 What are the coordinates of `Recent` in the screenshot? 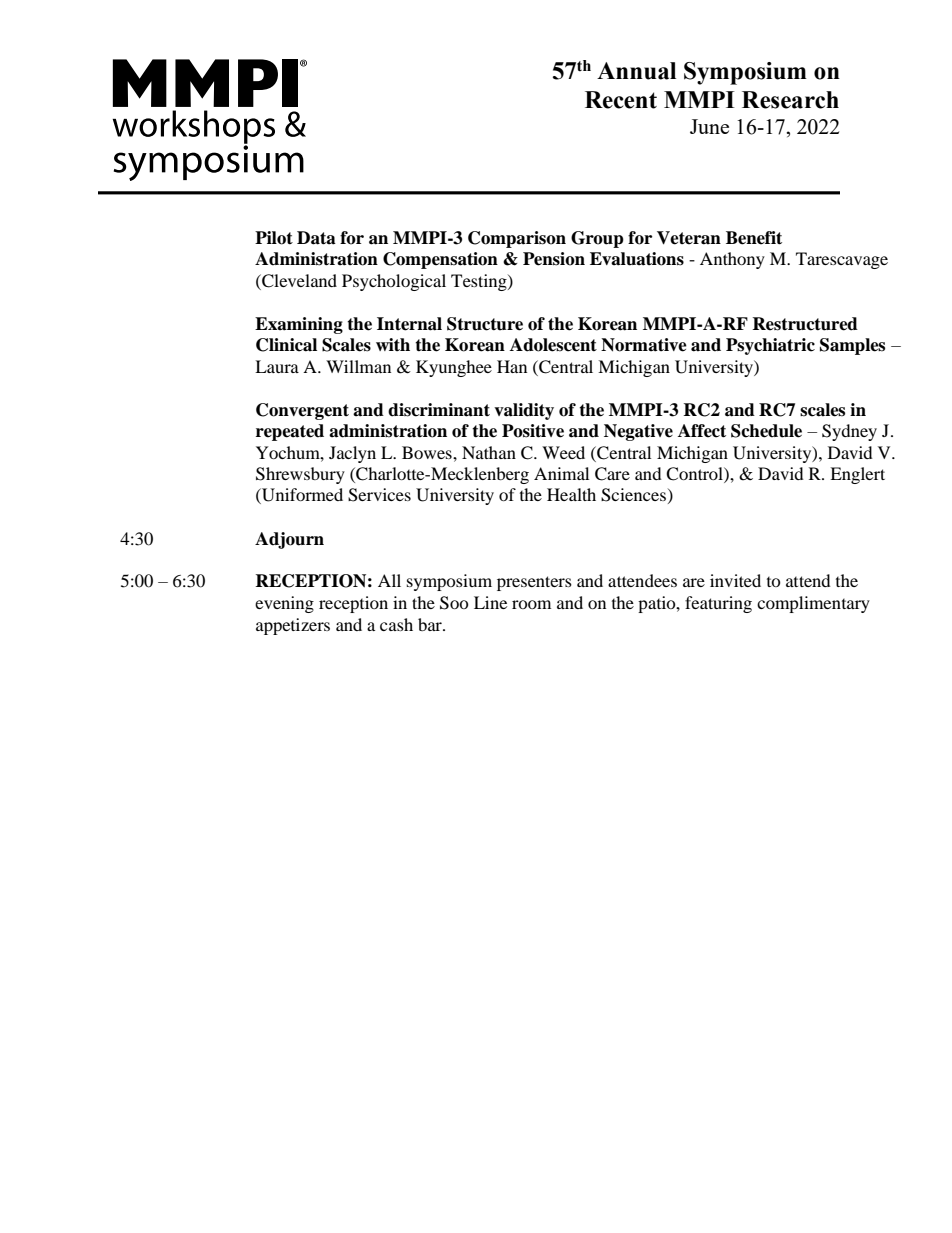 It's located at (621, 100).
